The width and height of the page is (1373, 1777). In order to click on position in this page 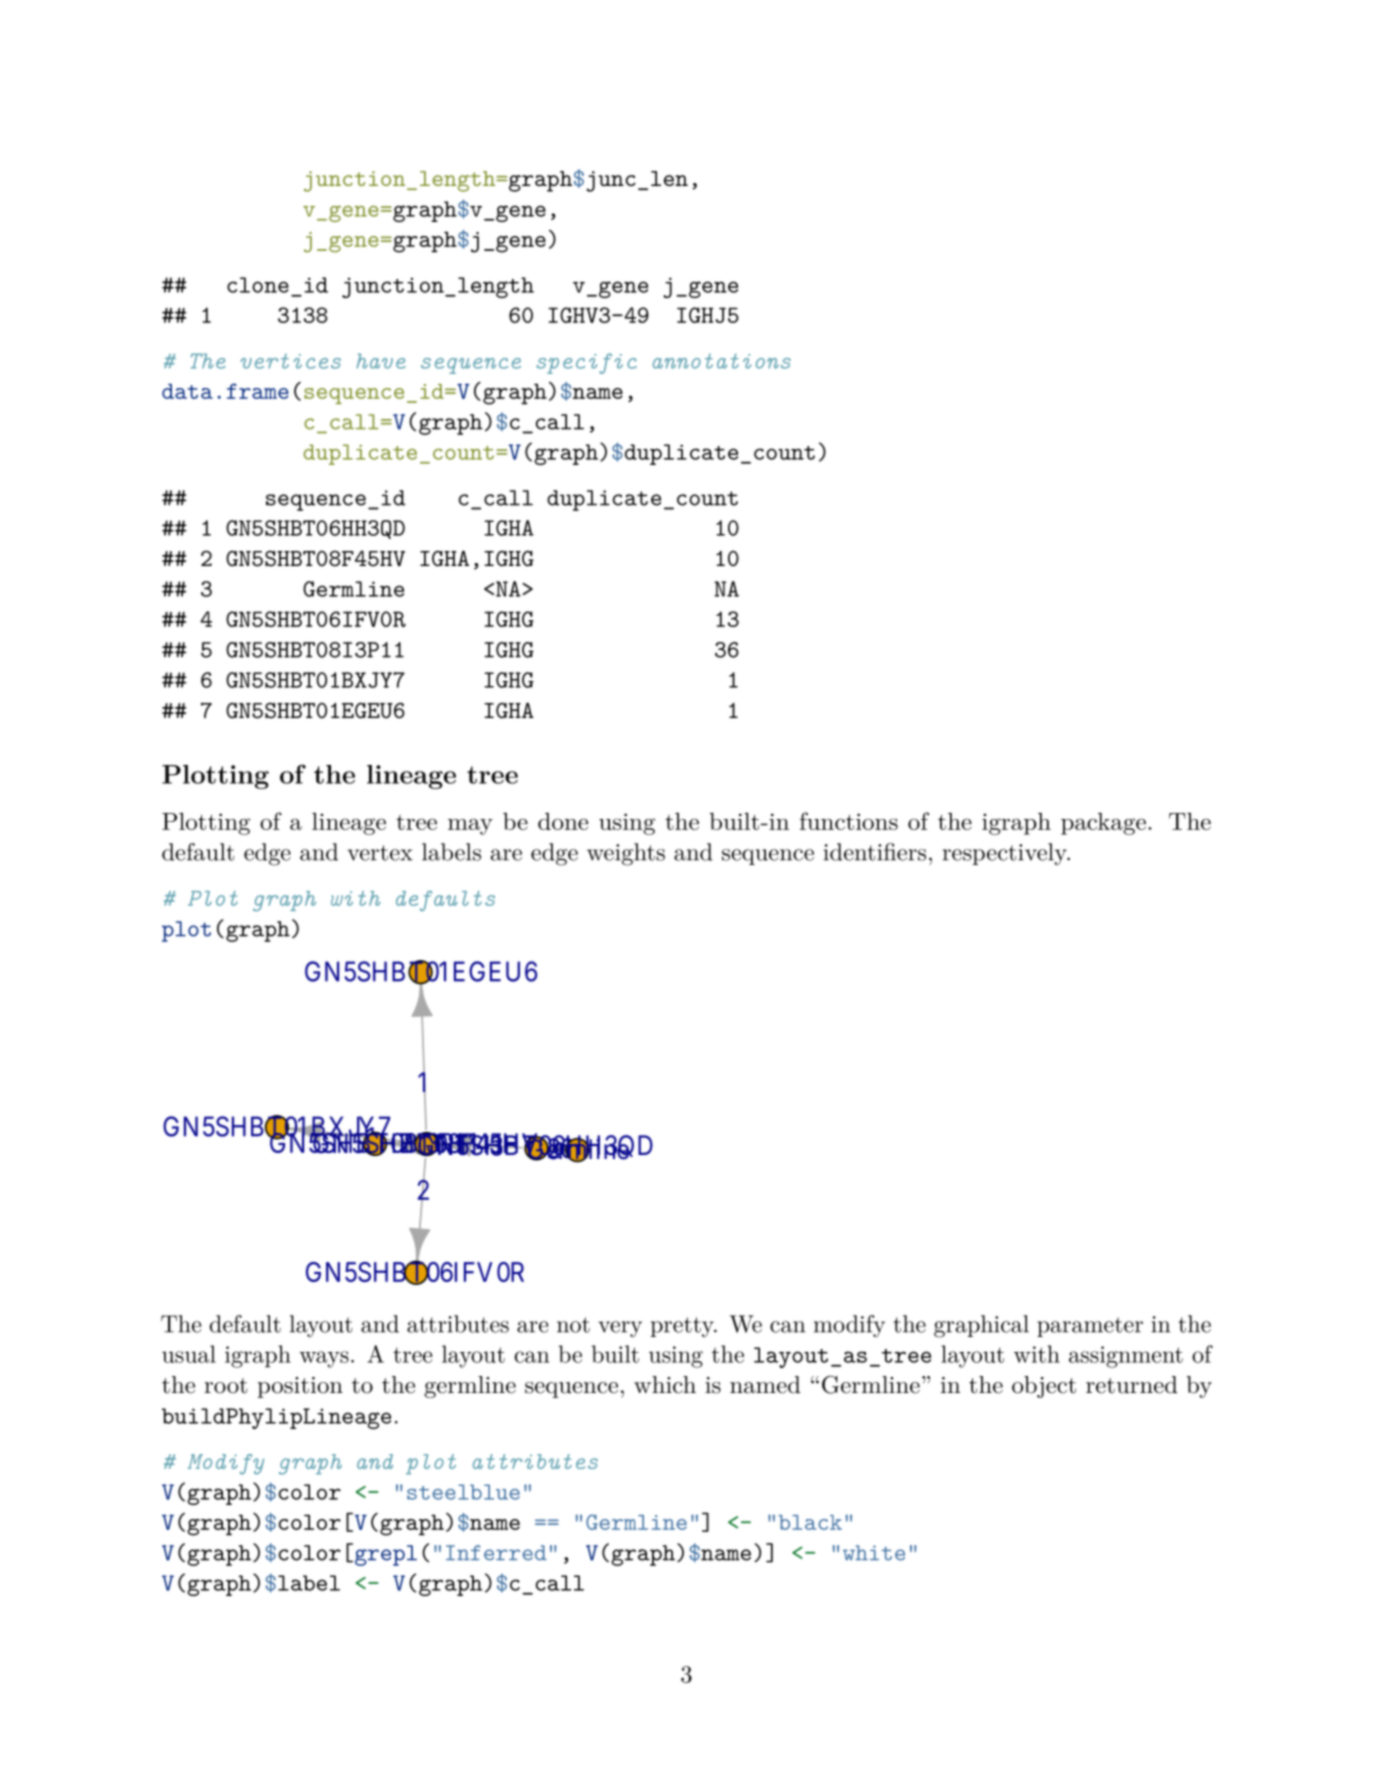, I will do `click(300, 1387)`.
